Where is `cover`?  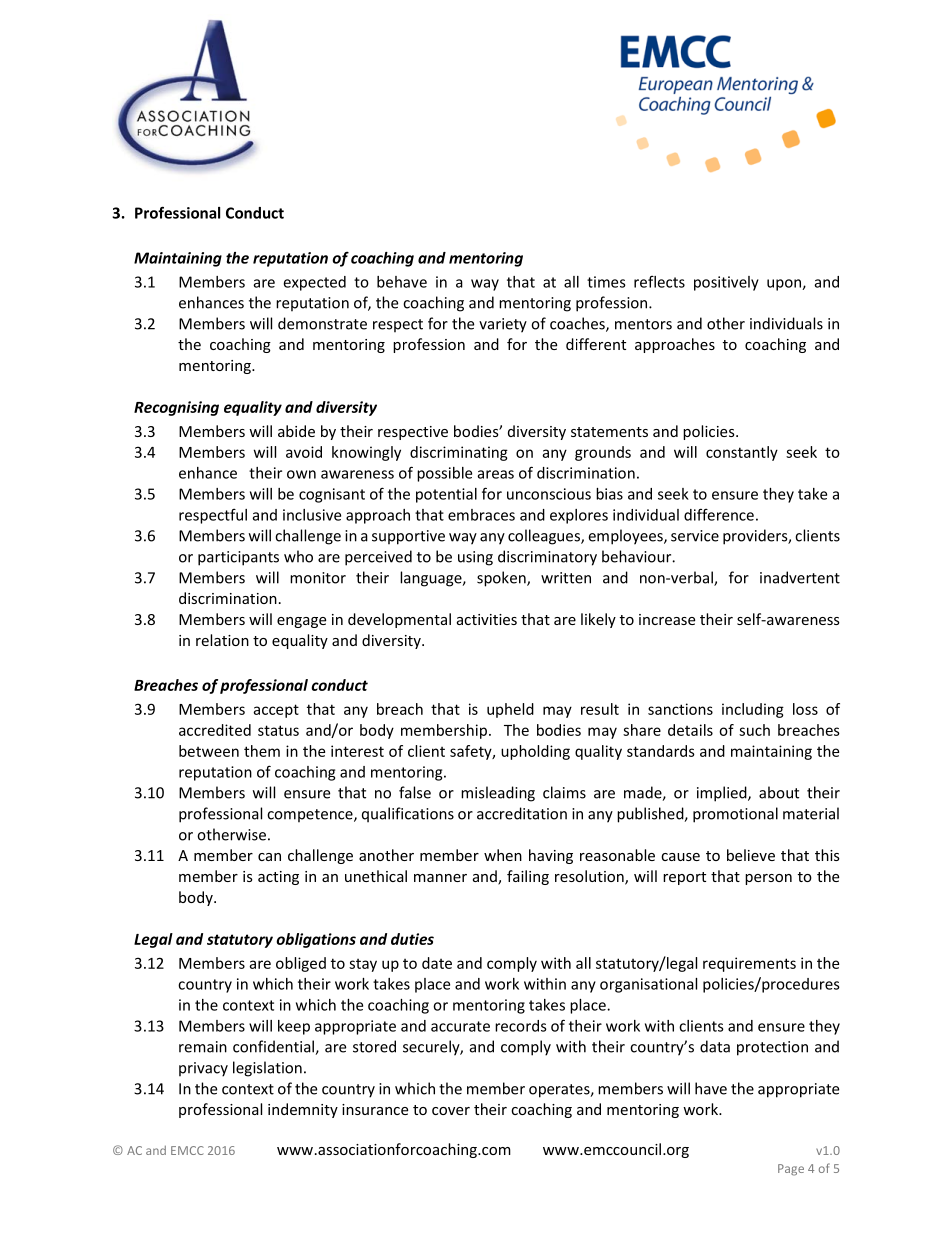
cover is located at coordinates (451, 1111).
